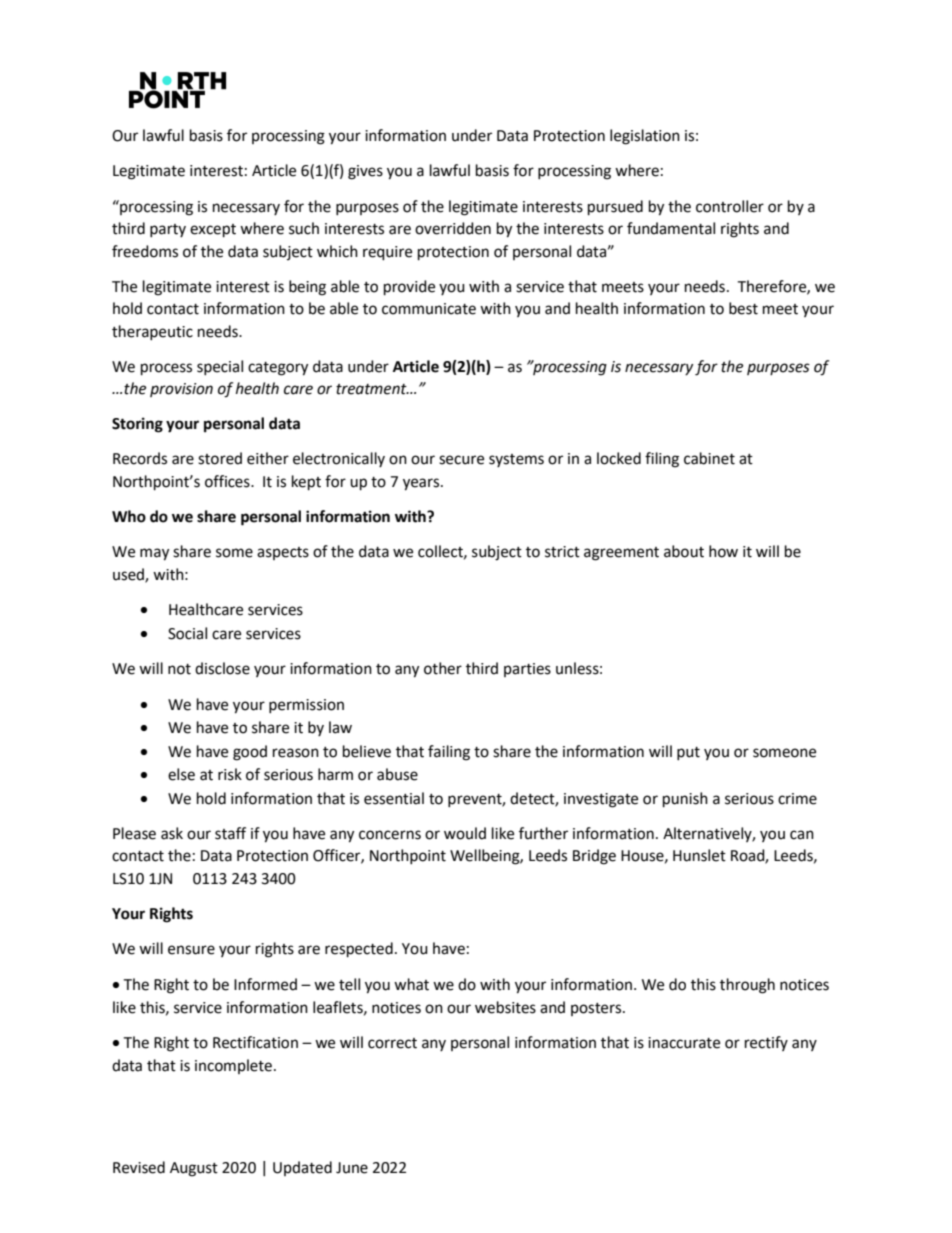  What do you see at coordinates (411, 984) in the document?
I see `what` at bounding box center [411, 984].
